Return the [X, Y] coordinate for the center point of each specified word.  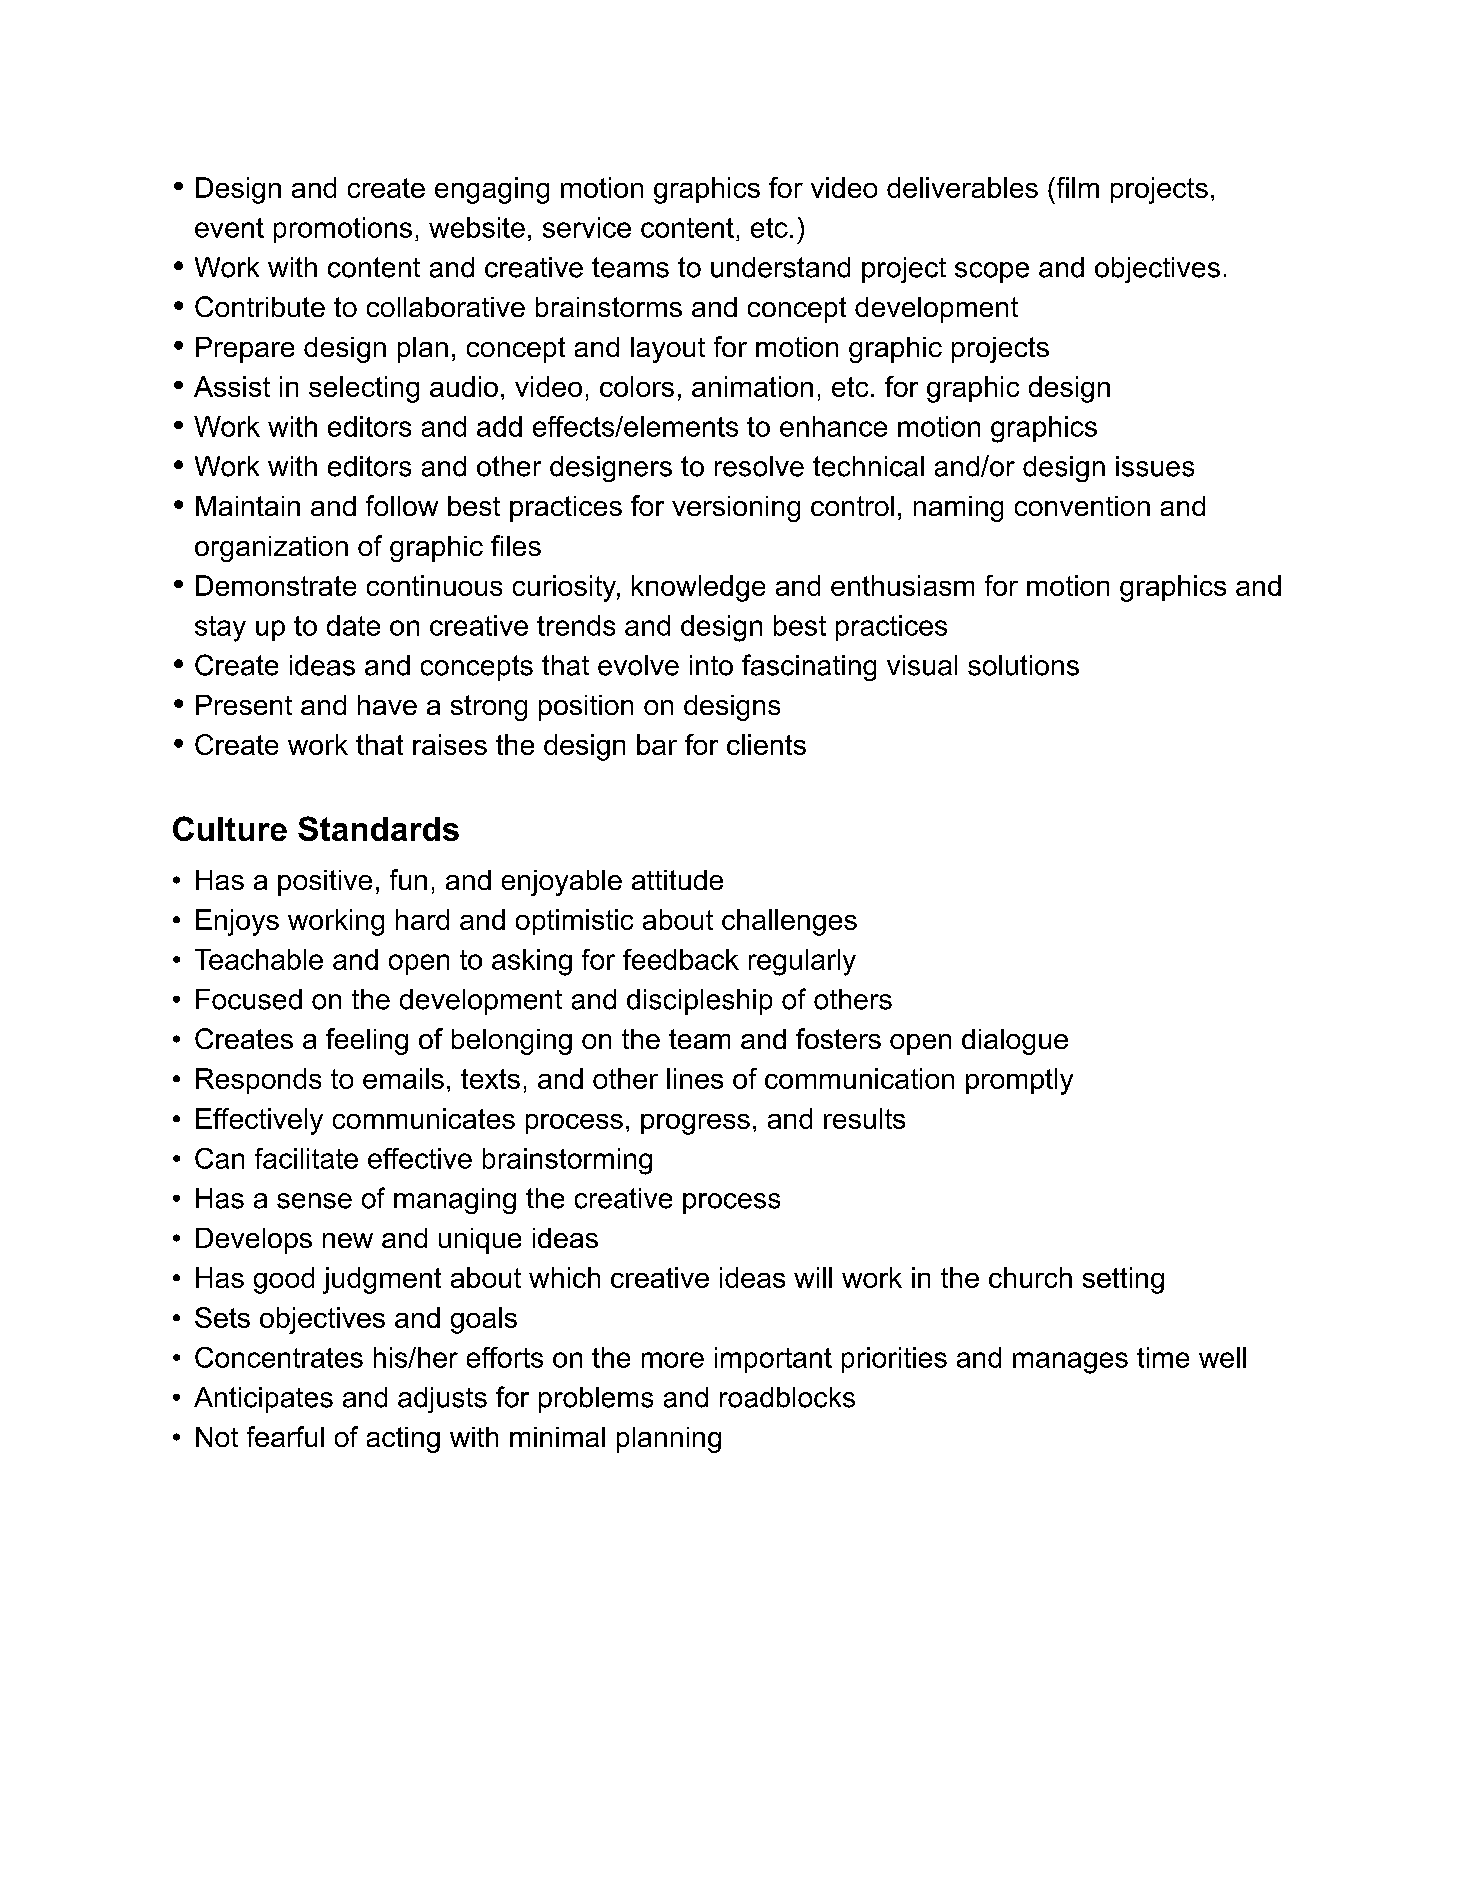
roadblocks [787, 1397]
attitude [677, 880]
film [1076, 187]
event [229, 228]
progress [695, 1124]
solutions [1023, 665]
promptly [1019, 1081]
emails [403, 1078]
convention [1082, 506]
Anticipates [263, 1400]
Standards [378, 828]
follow [402, 505]
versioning [736, 509]
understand [780, 267]
